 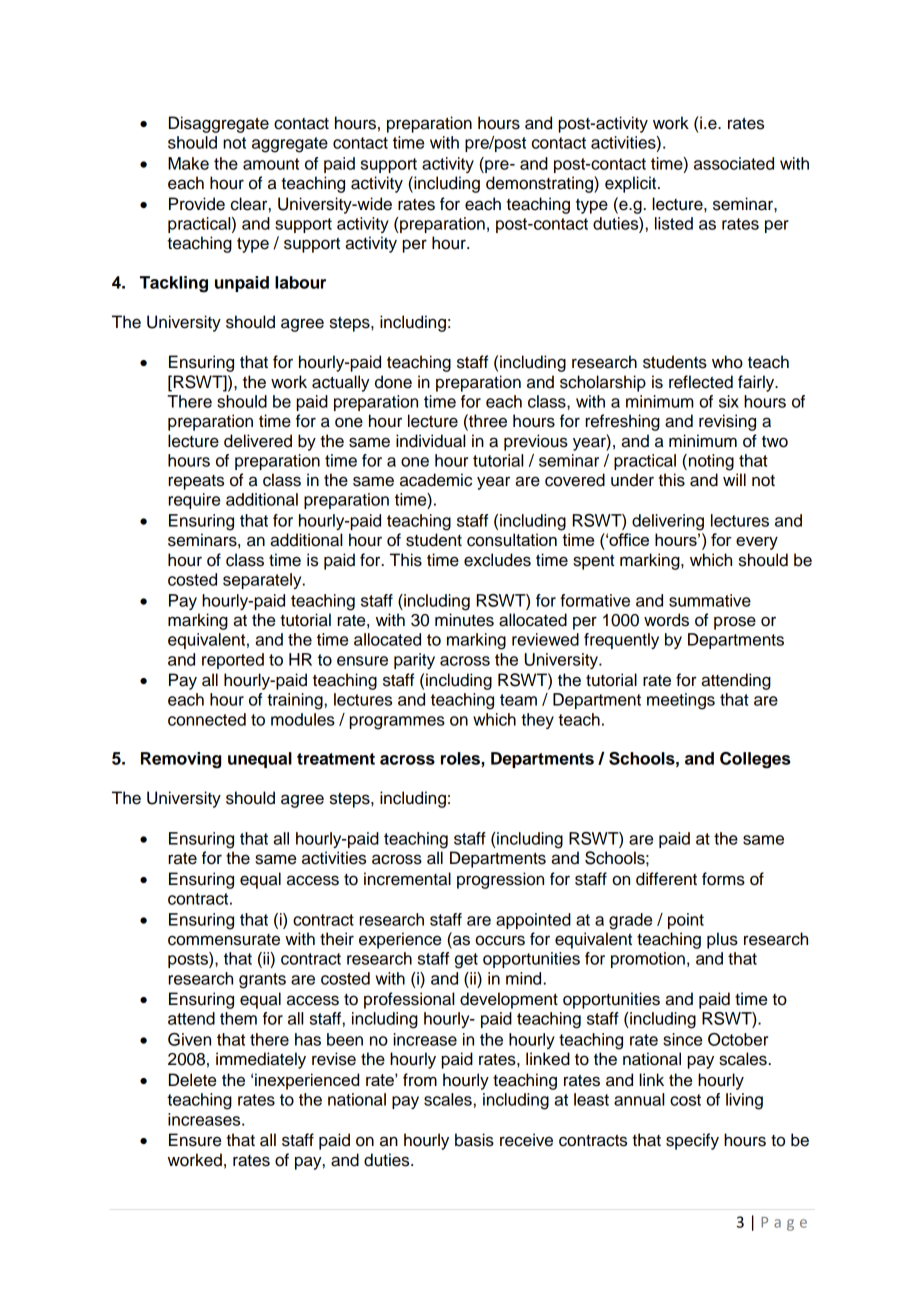 I want to click on amount, so click(x=271, y=164).
